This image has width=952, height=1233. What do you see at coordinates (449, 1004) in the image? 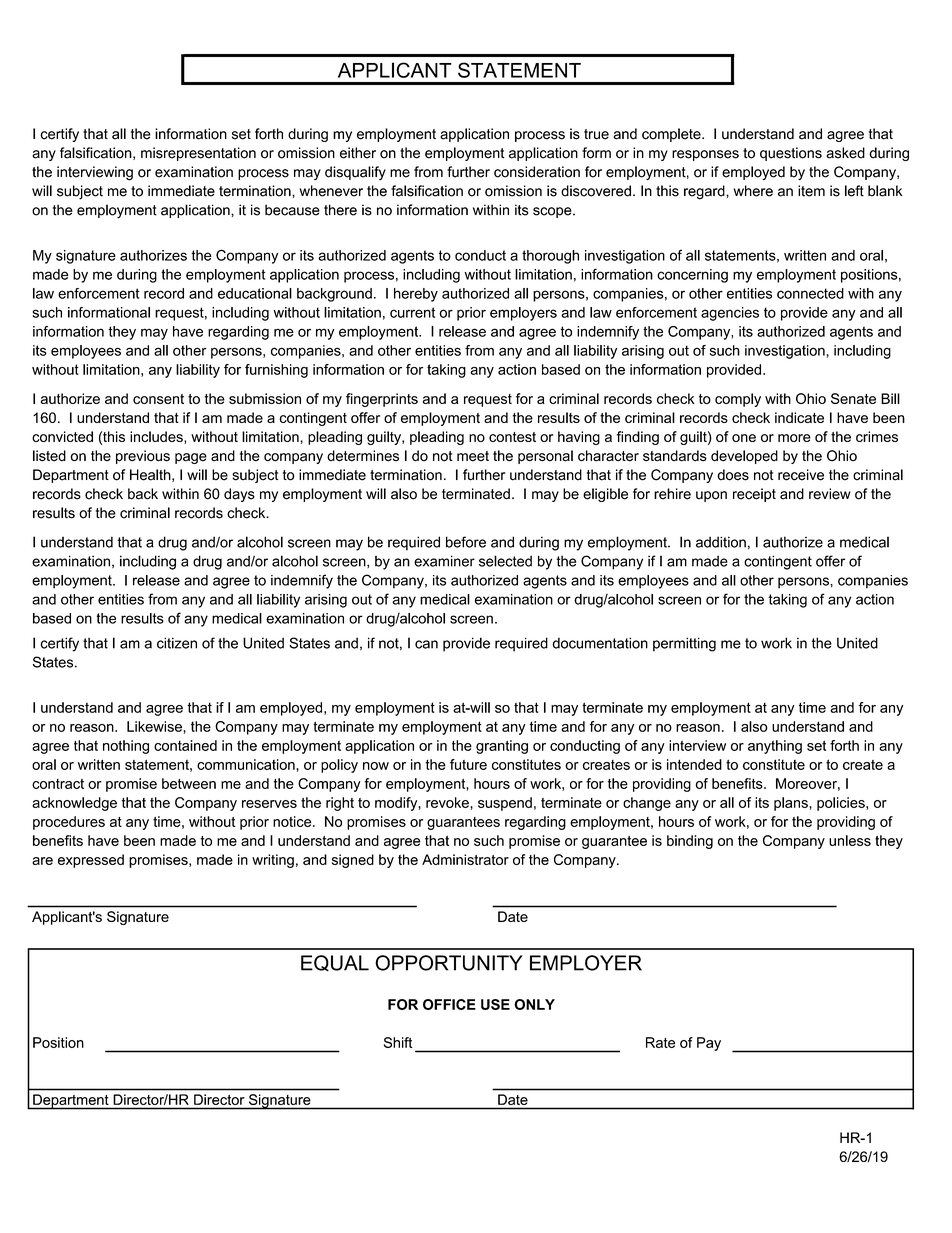
I see `OFFICE` at bounding box center [449, 1004].
